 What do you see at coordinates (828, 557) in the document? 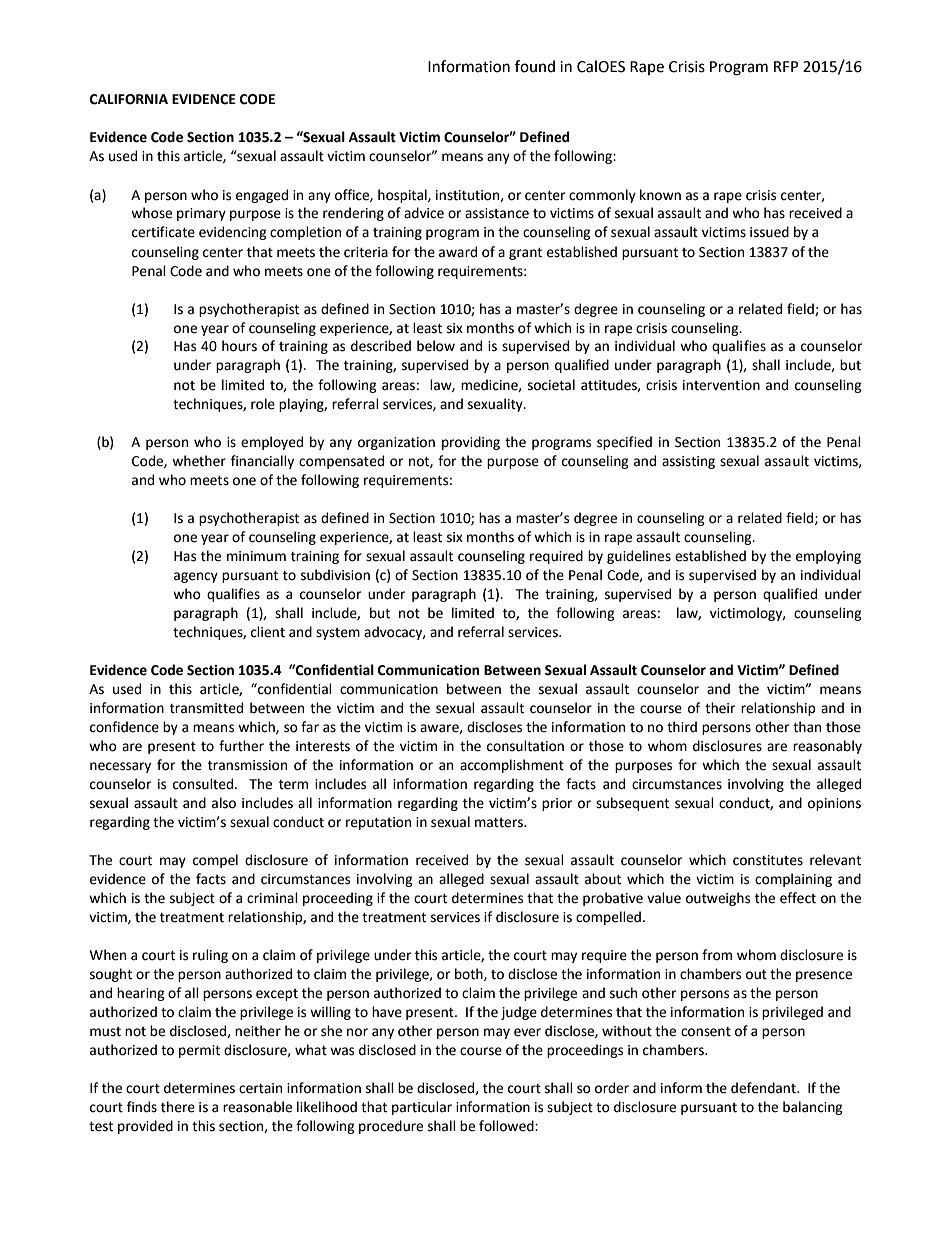
I see `employing` at bounding box center [828, 557].
